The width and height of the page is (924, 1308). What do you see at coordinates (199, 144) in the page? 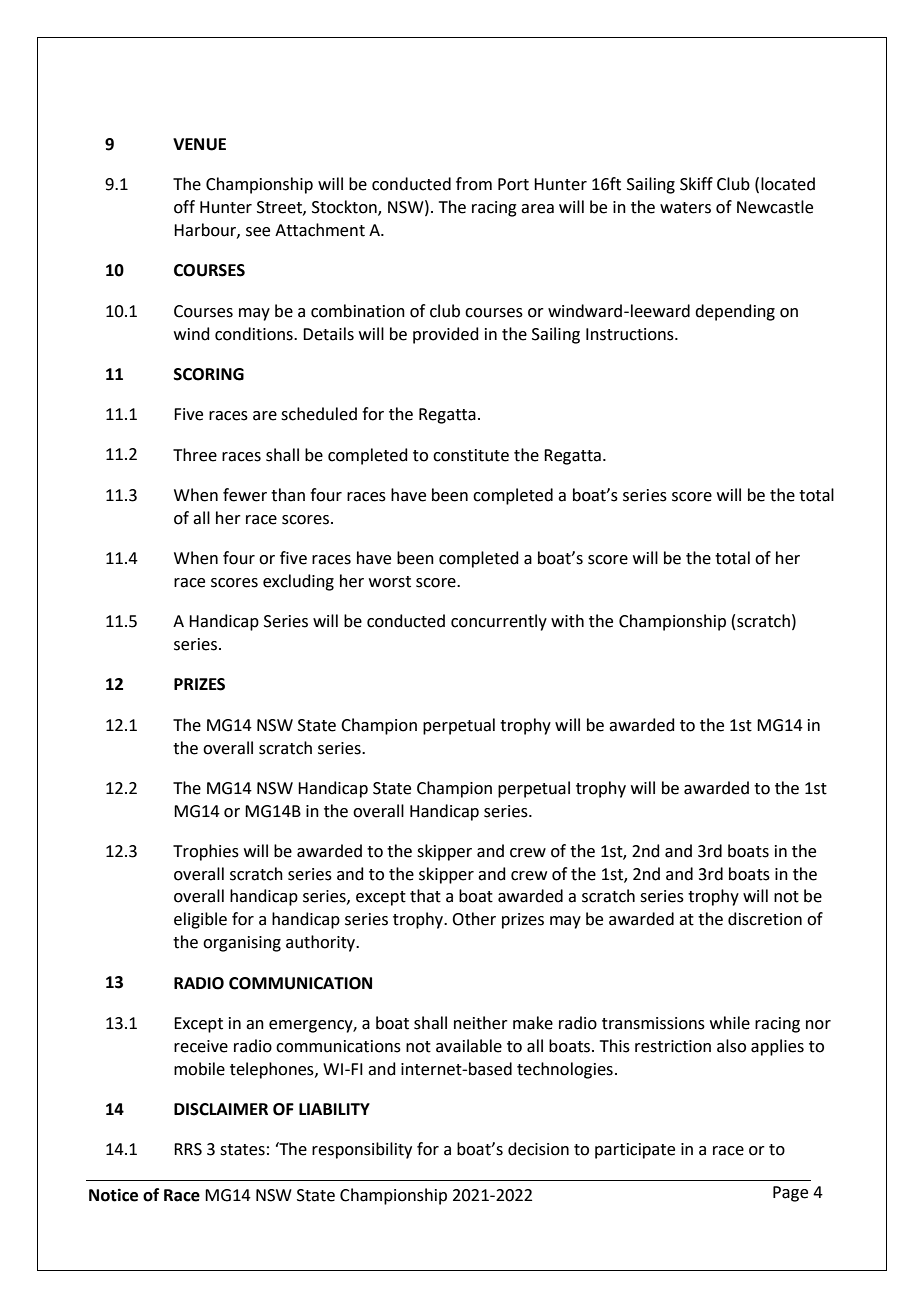
I see `VENUE` at bounding box center [199, 144].
